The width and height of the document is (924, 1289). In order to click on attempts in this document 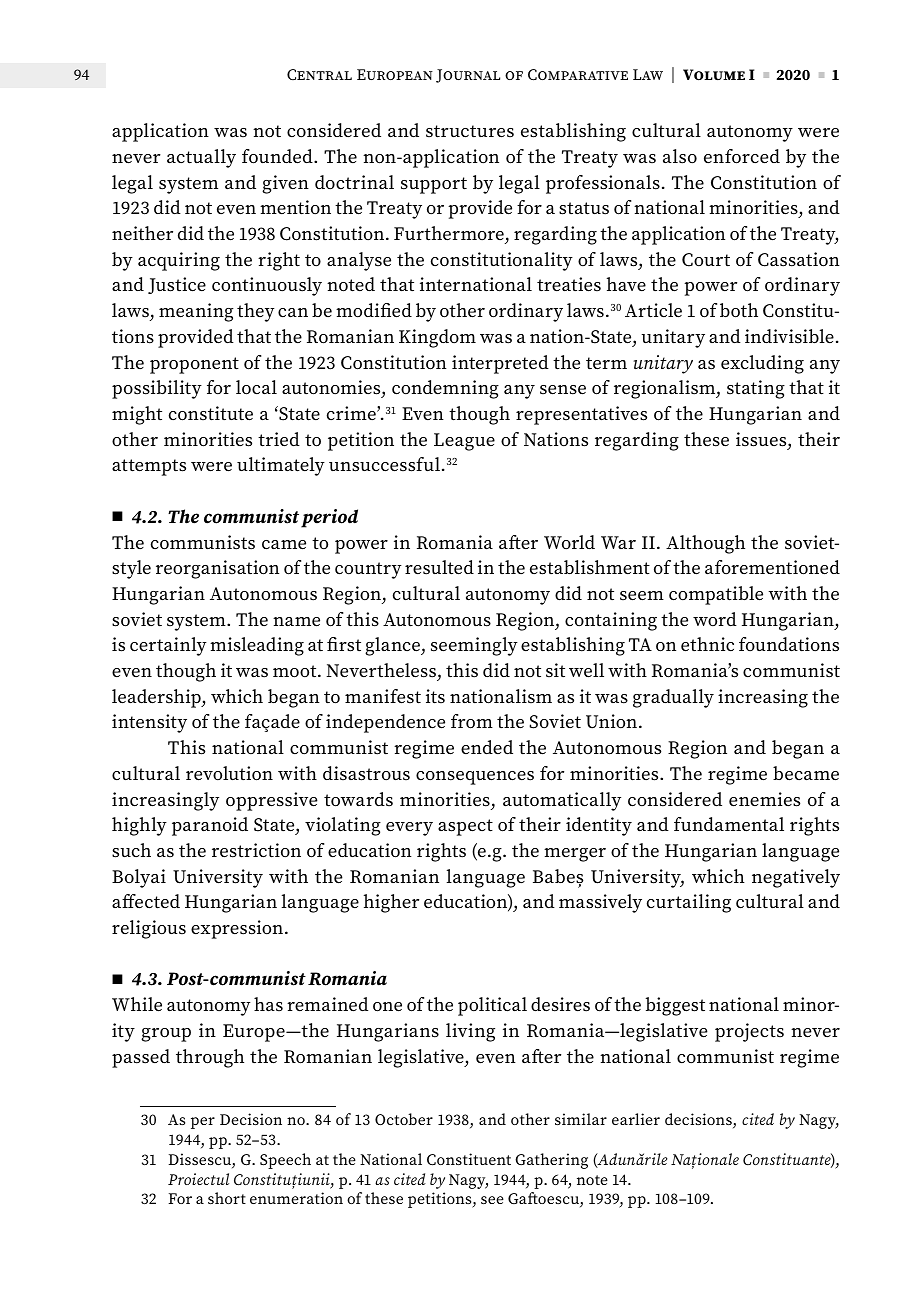, I will do `click(149, 467)`.
